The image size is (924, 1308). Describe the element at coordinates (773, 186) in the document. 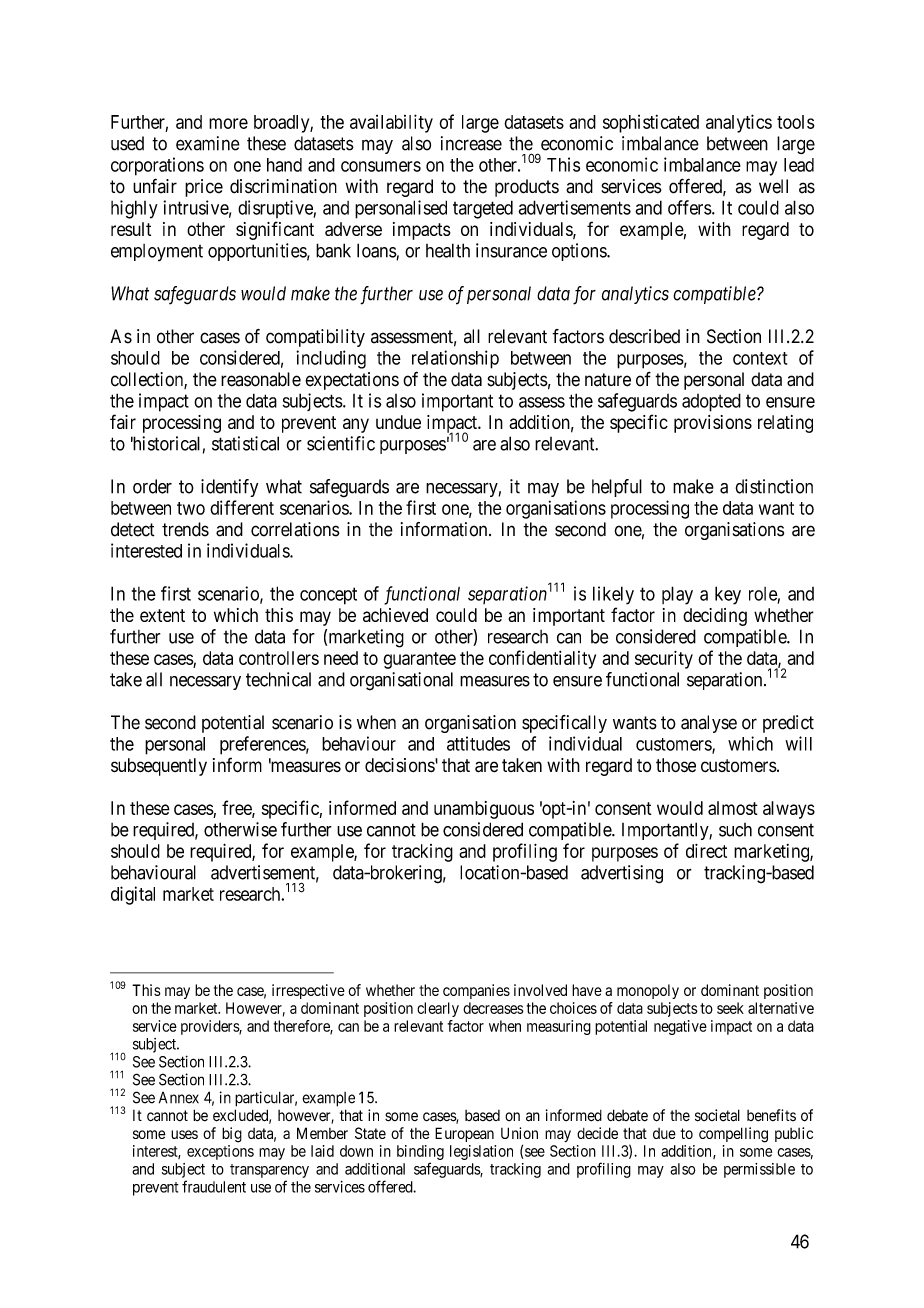

I see `well` at that location.
